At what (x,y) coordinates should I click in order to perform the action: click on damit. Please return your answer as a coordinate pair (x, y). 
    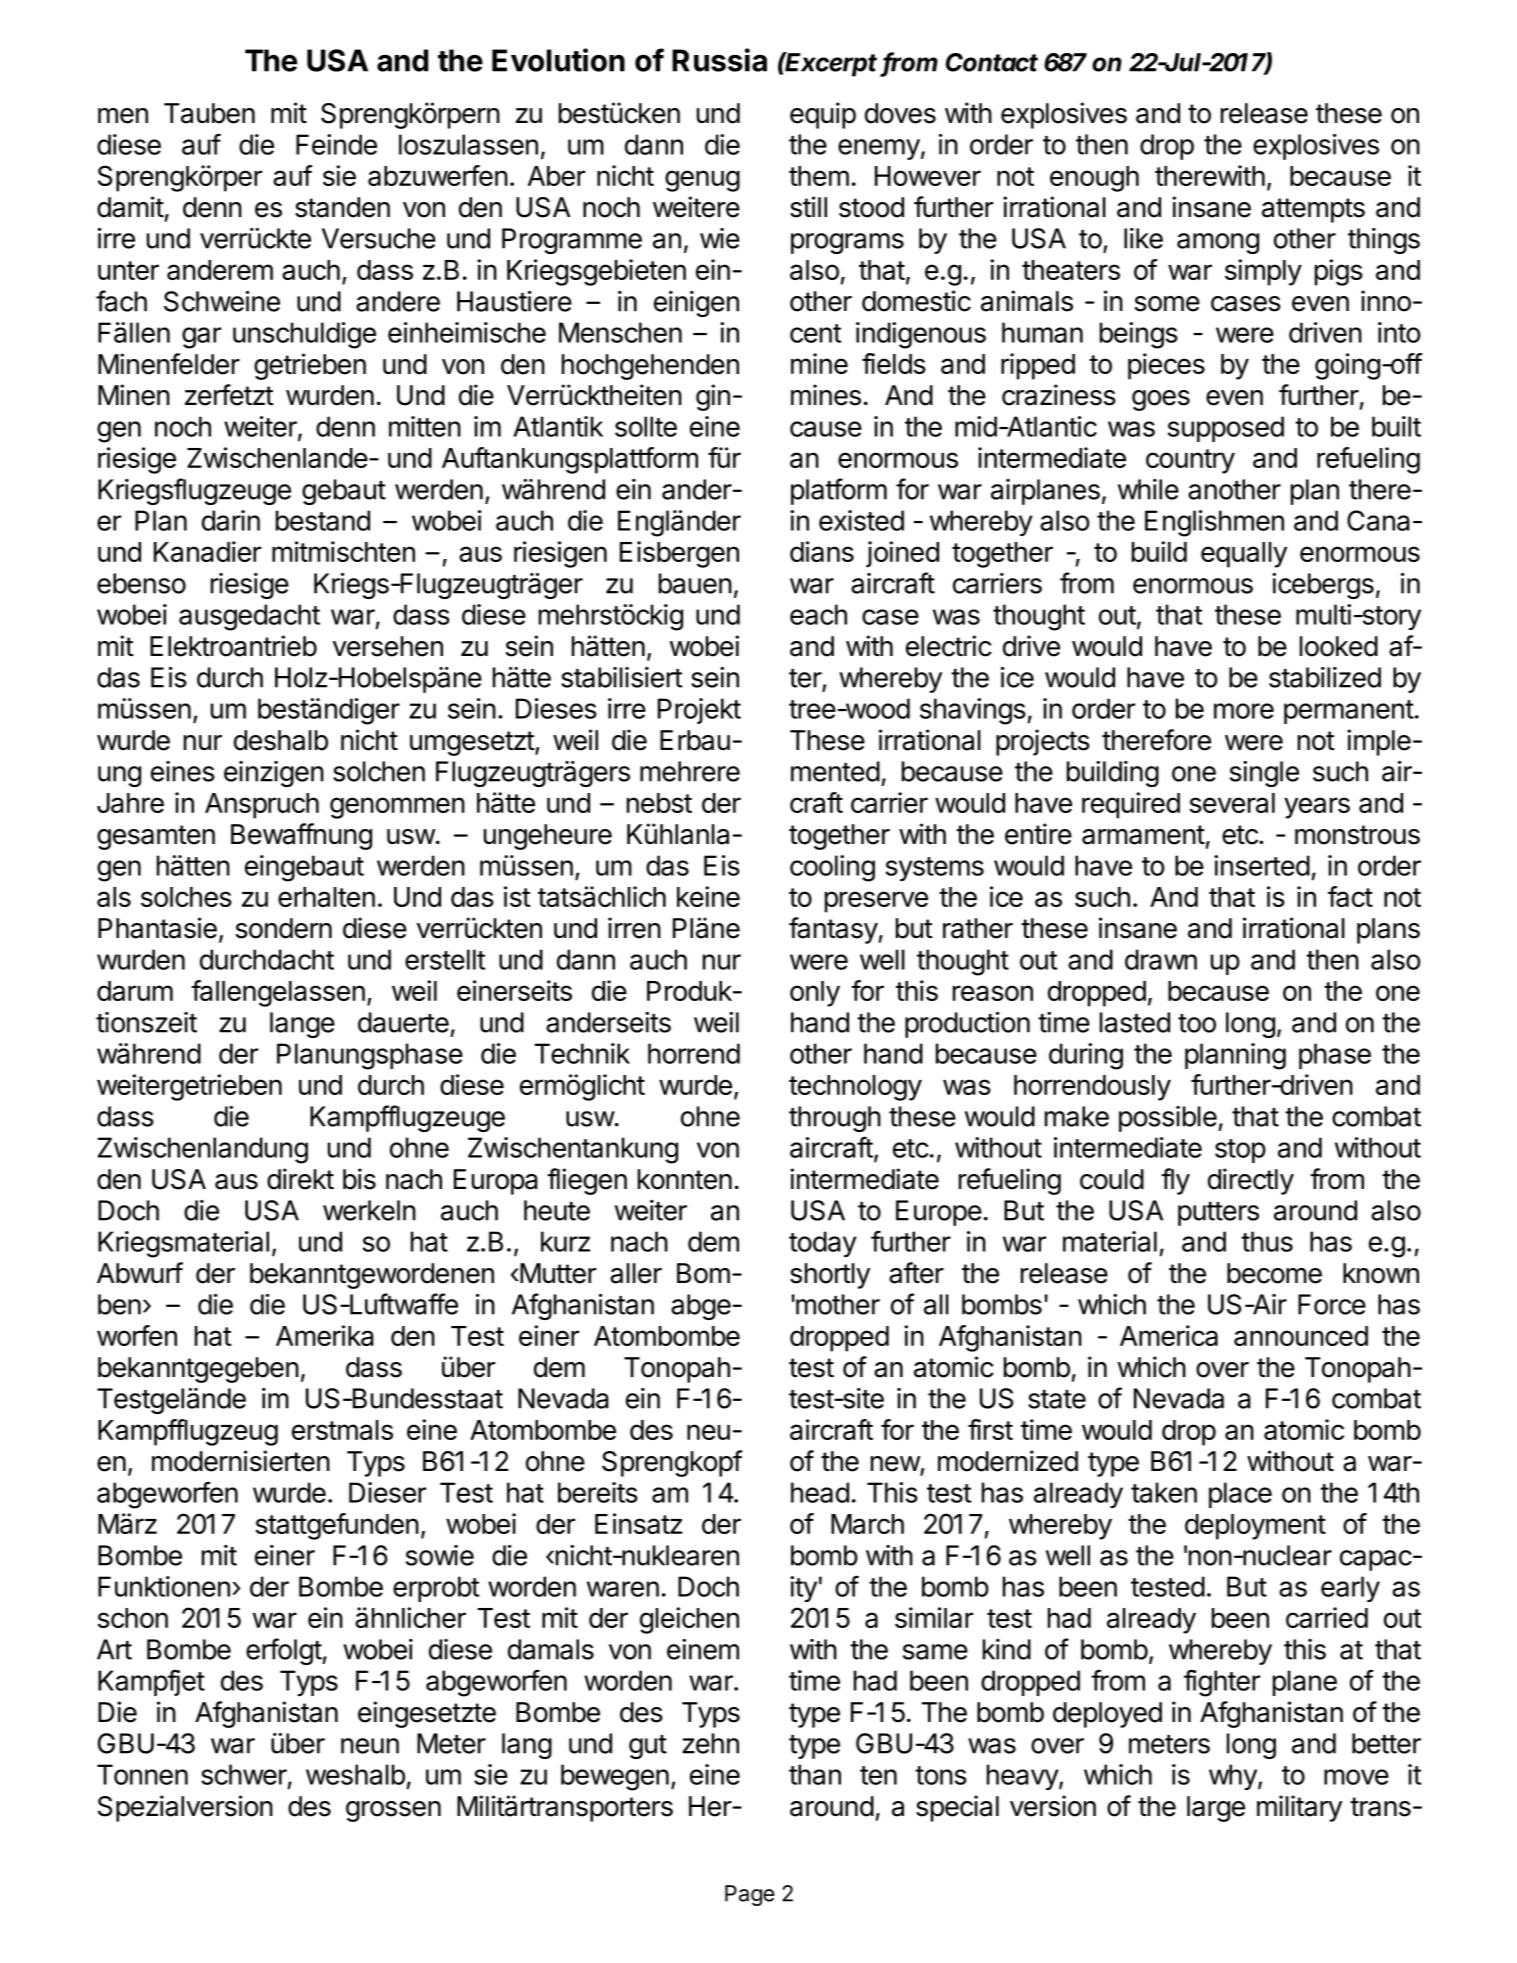
    Looking at the image, I should click on (130, 207).
